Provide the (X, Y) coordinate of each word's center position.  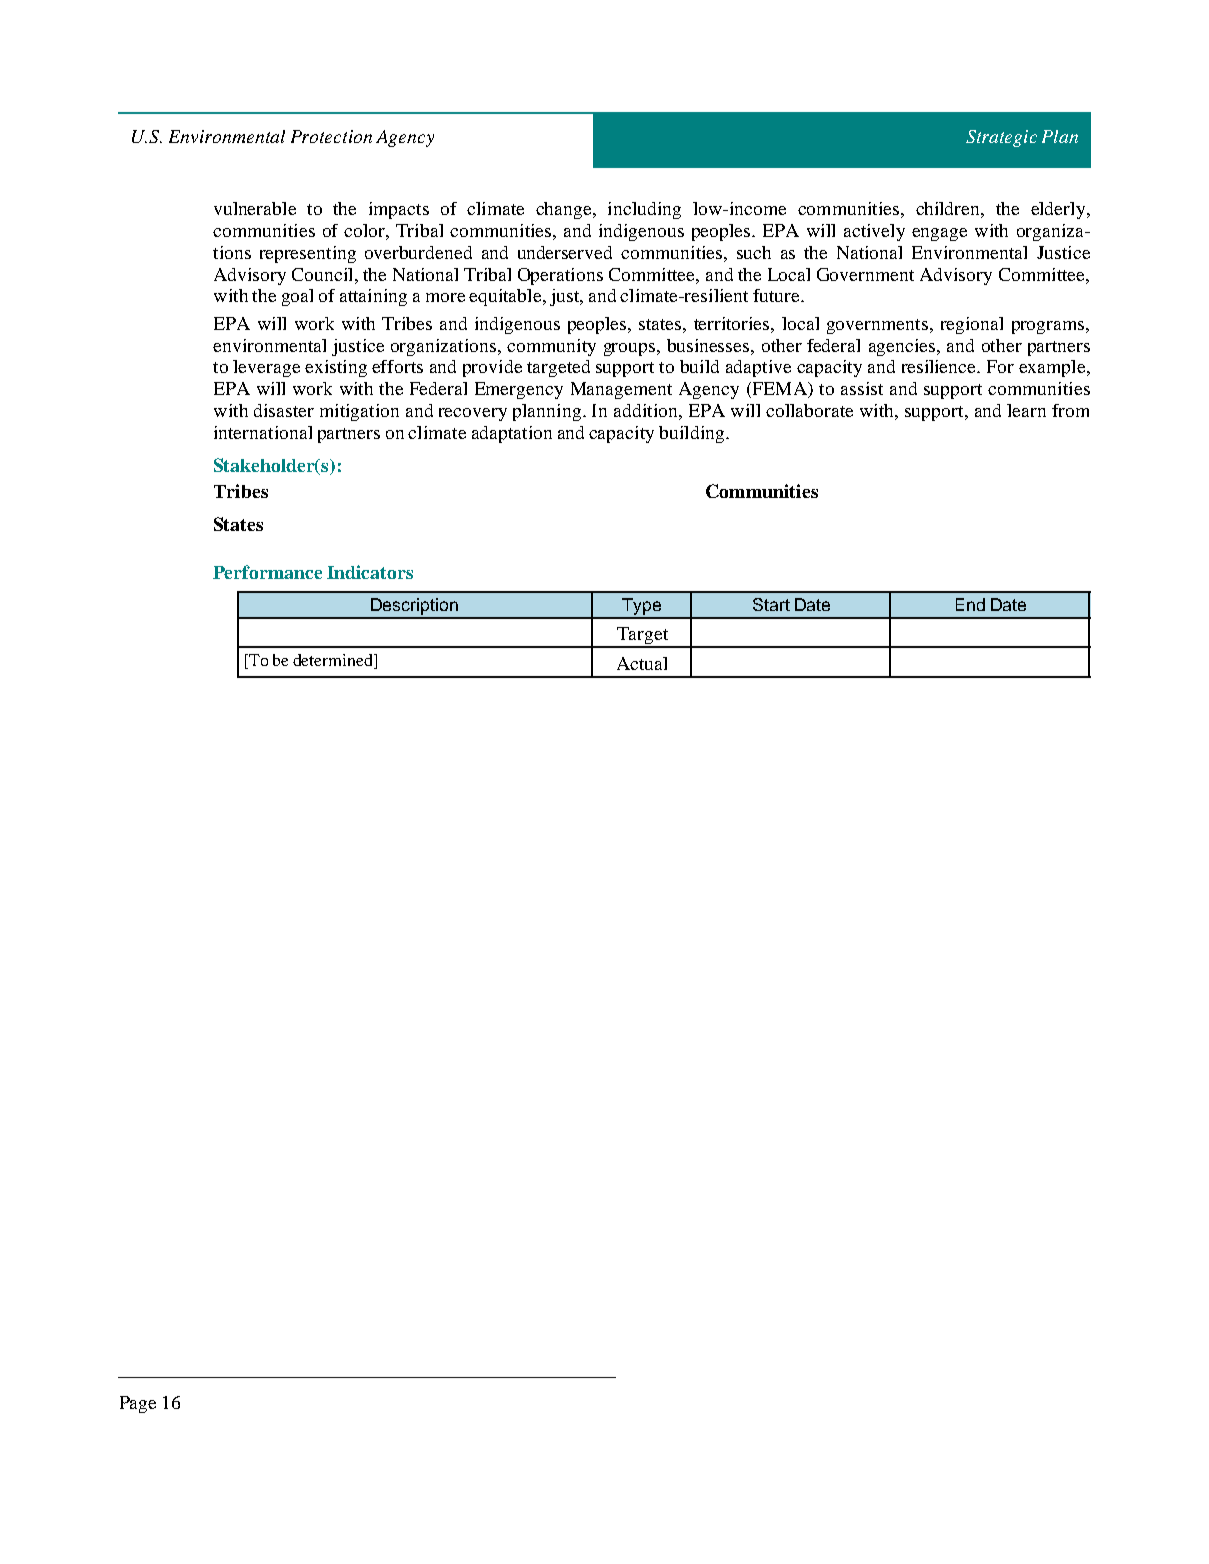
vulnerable (255, 208)
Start (771, 604)
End (970, 604)
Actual (642, 663)
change (565, 210)
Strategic (1001, 138)
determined (334, 661)
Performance (267, 572)
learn (1026, 410)
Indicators (370, 572)
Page (138, 1404)
